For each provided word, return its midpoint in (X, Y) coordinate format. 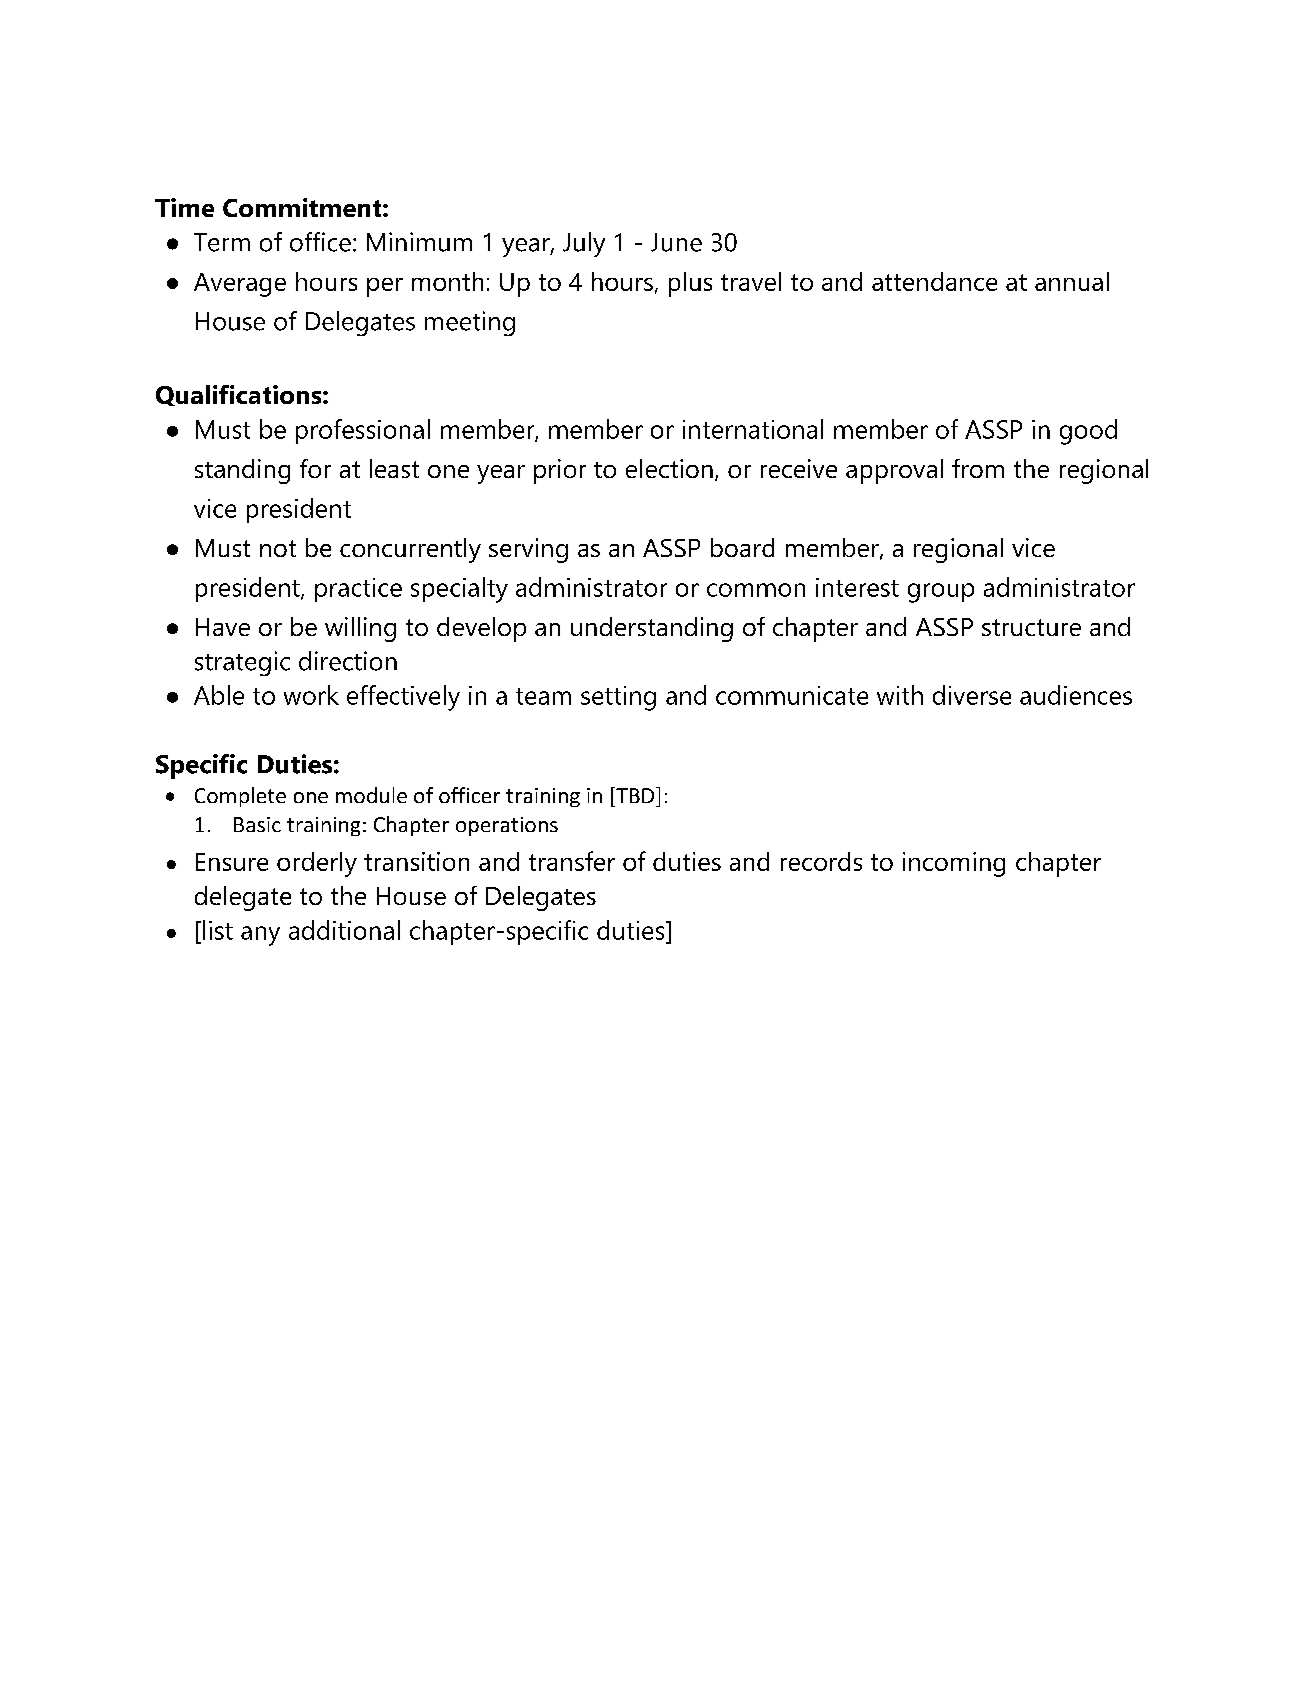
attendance (934, 281)
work (311, 695)
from (978, 468)
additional (344, 930)
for (315, 468)
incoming (954, 864)
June (676, 242)
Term (222, 242)
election (669, 468)
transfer (572, 861)
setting (618, 698)
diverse (972, 695)
